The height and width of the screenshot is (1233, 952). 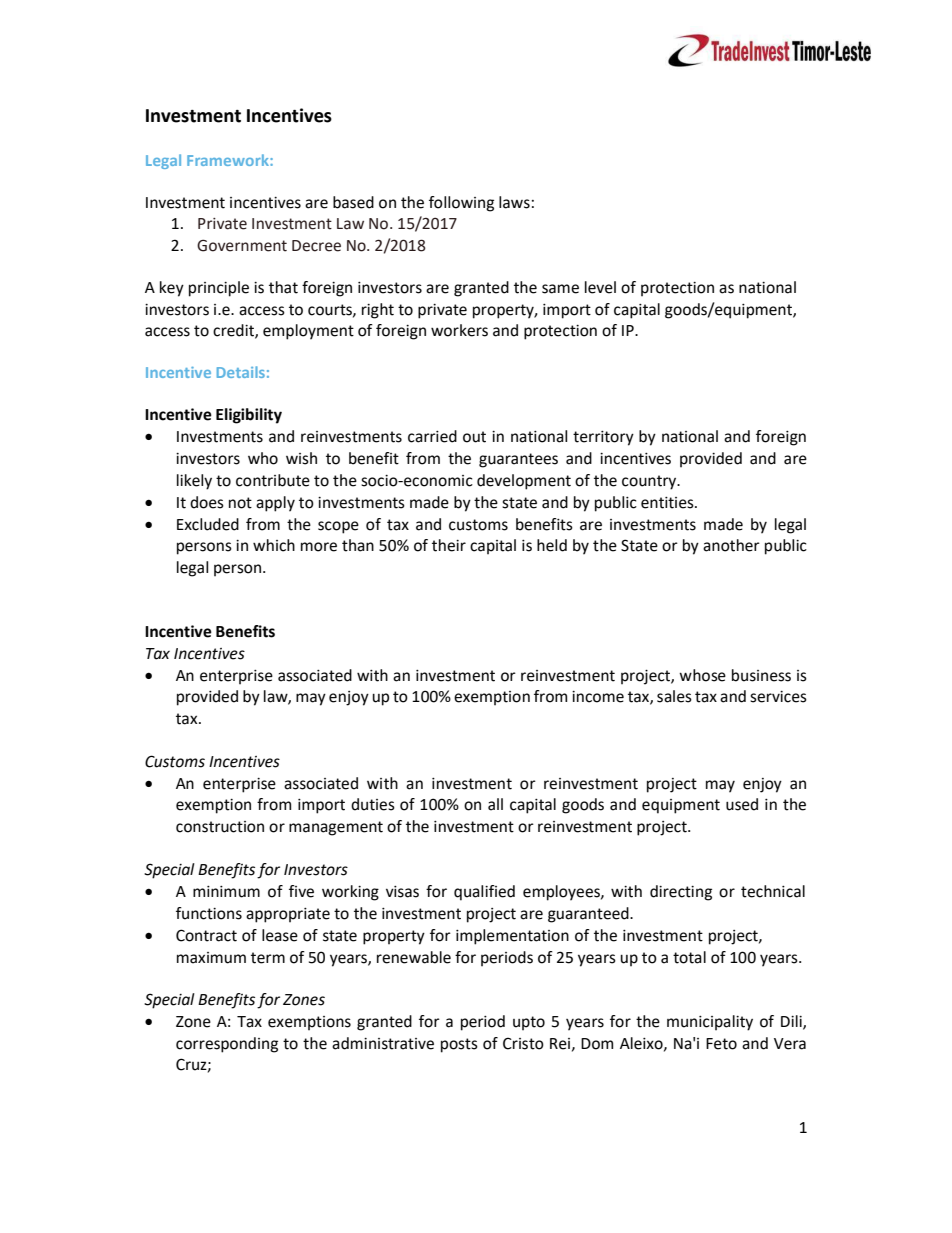 What do you see at coordinates (220, 827) in the screenshot?
I see `construction` at bounding box center [220, 827].
